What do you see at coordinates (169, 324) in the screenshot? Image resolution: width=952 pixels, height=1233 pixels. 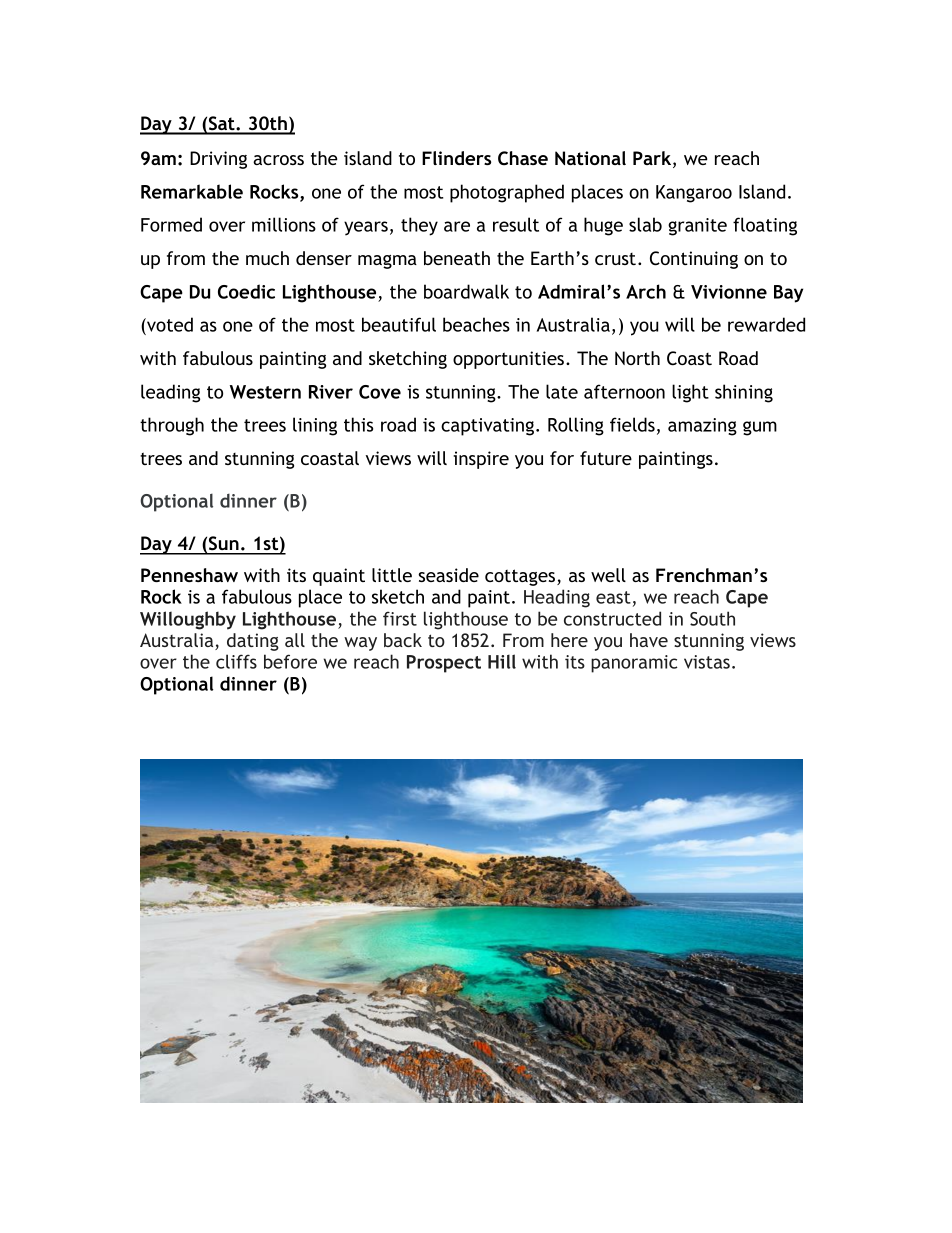 I see `voted` at bounding box center [169, 324].
